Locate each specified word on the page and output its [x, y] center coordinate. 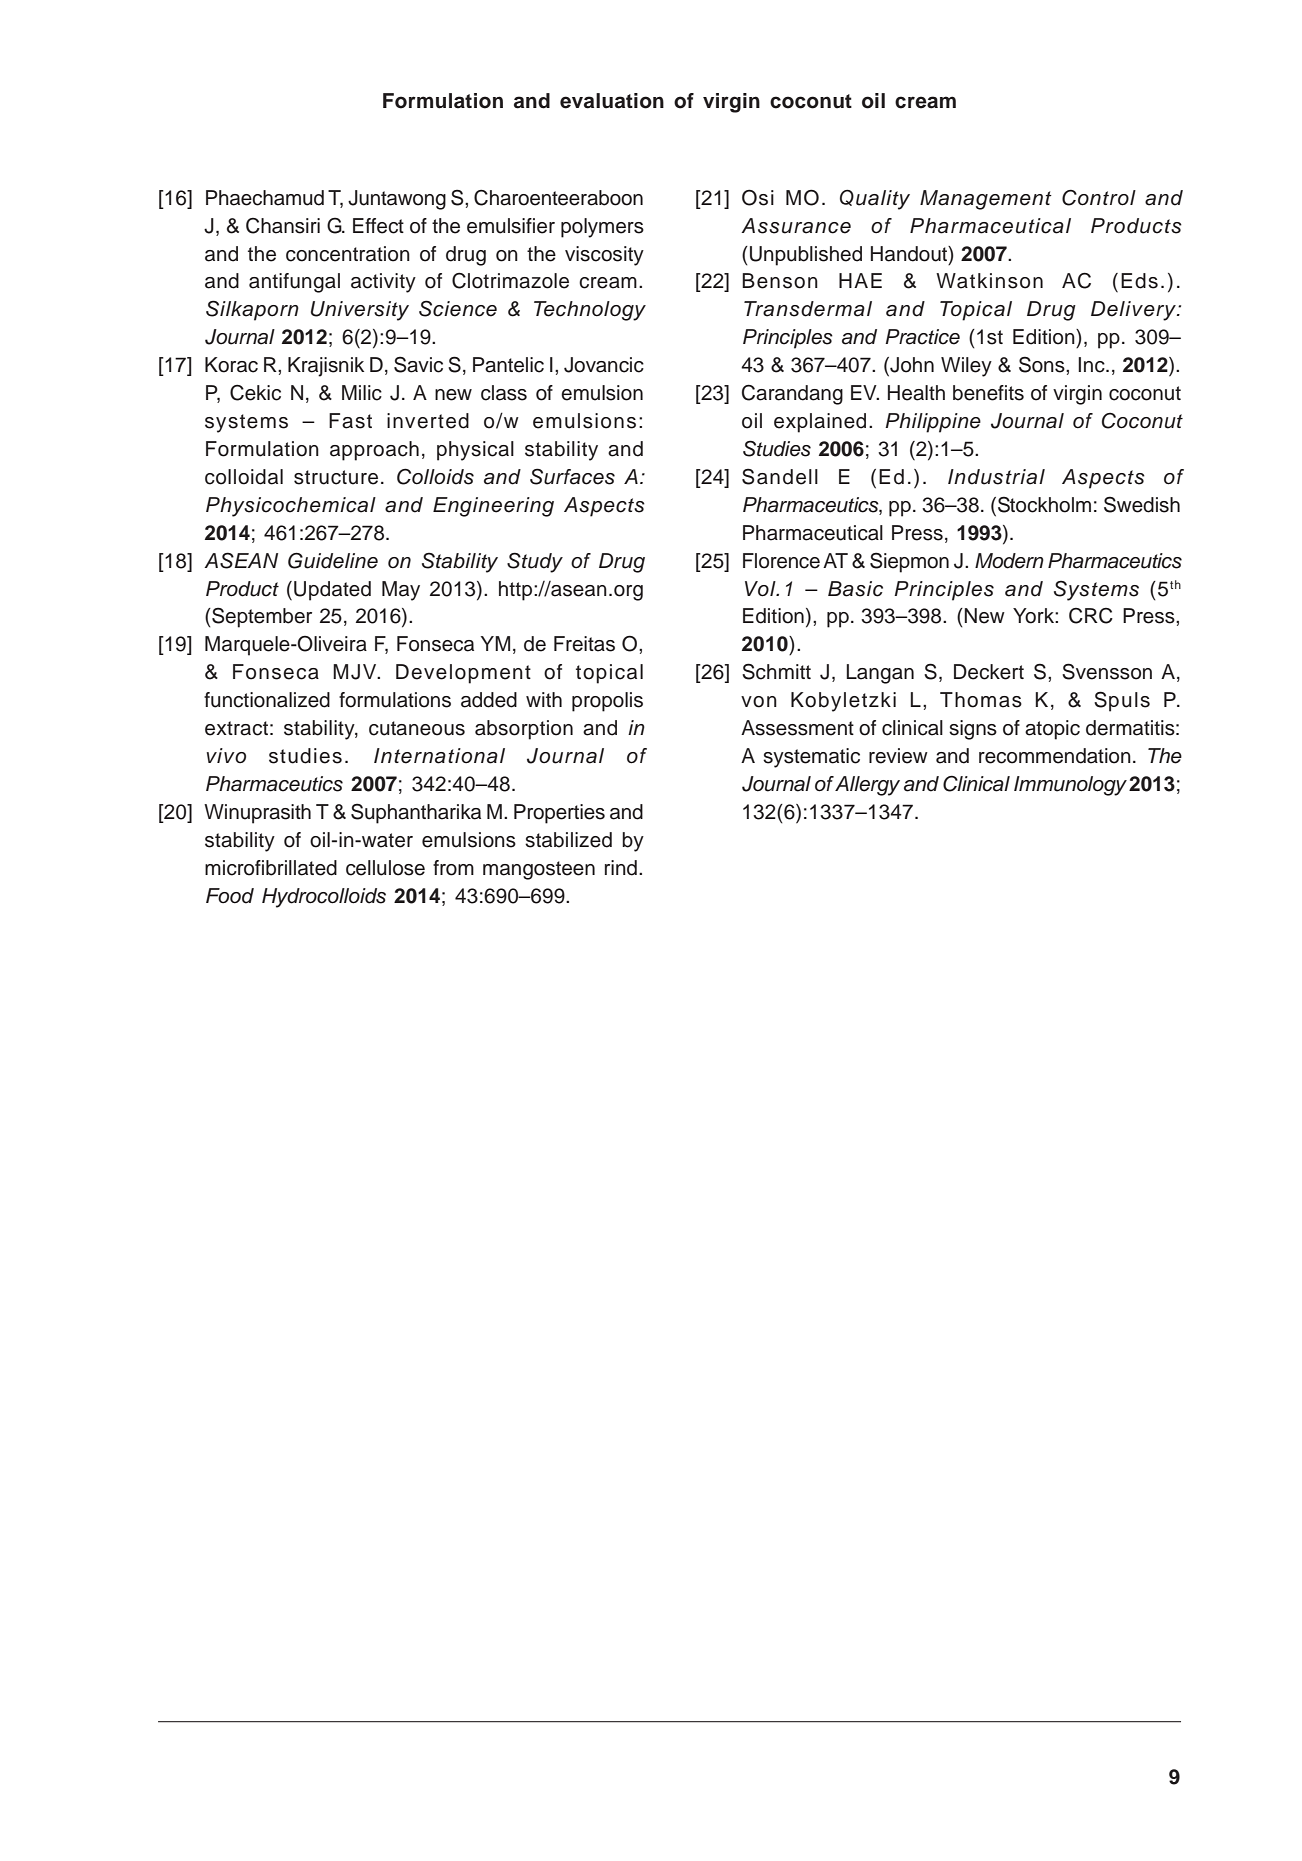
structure [336, 477]
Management [986, 200]
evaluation [612, 101]
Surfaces [572, 476]
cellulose [385, 868]
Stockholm [1044, 504]
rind [621, 868]
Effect [378, 226]
